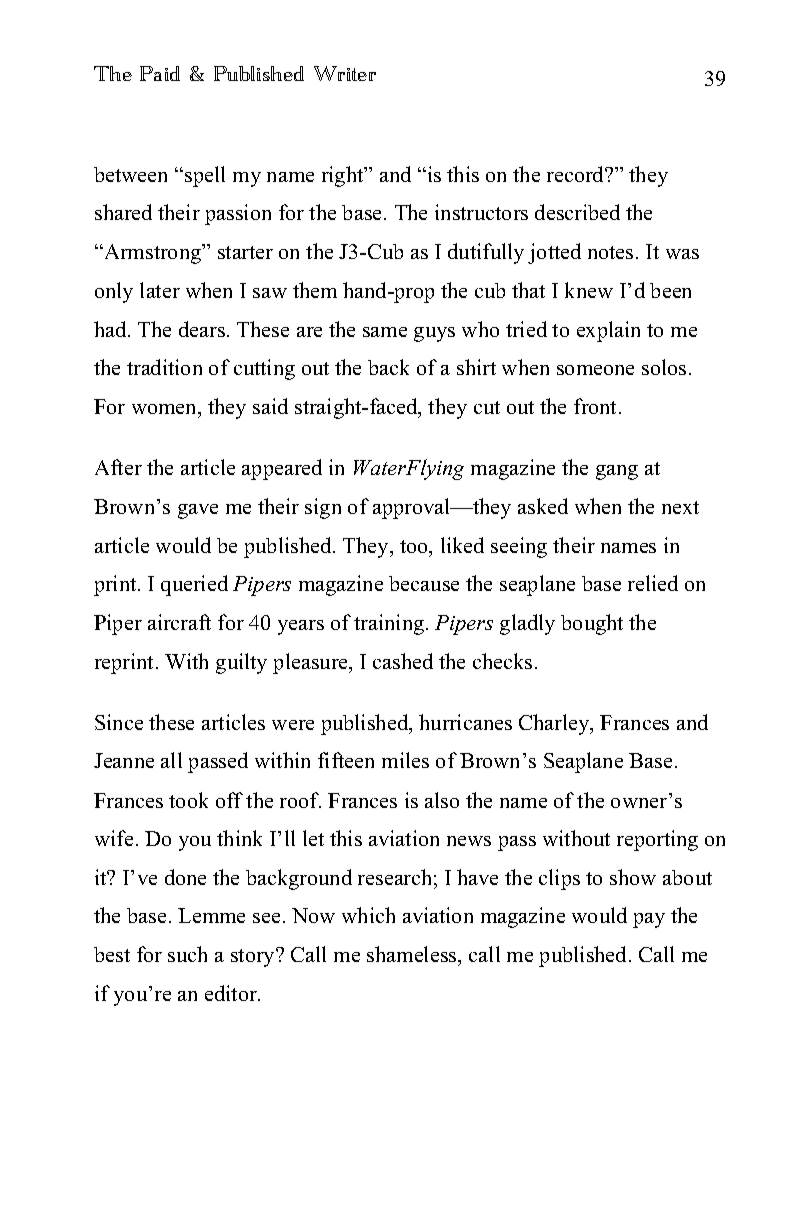  What do you see at coordinates (413, 956) in the screenshot?
I see `shameless` at bounding box center [413, 956].
